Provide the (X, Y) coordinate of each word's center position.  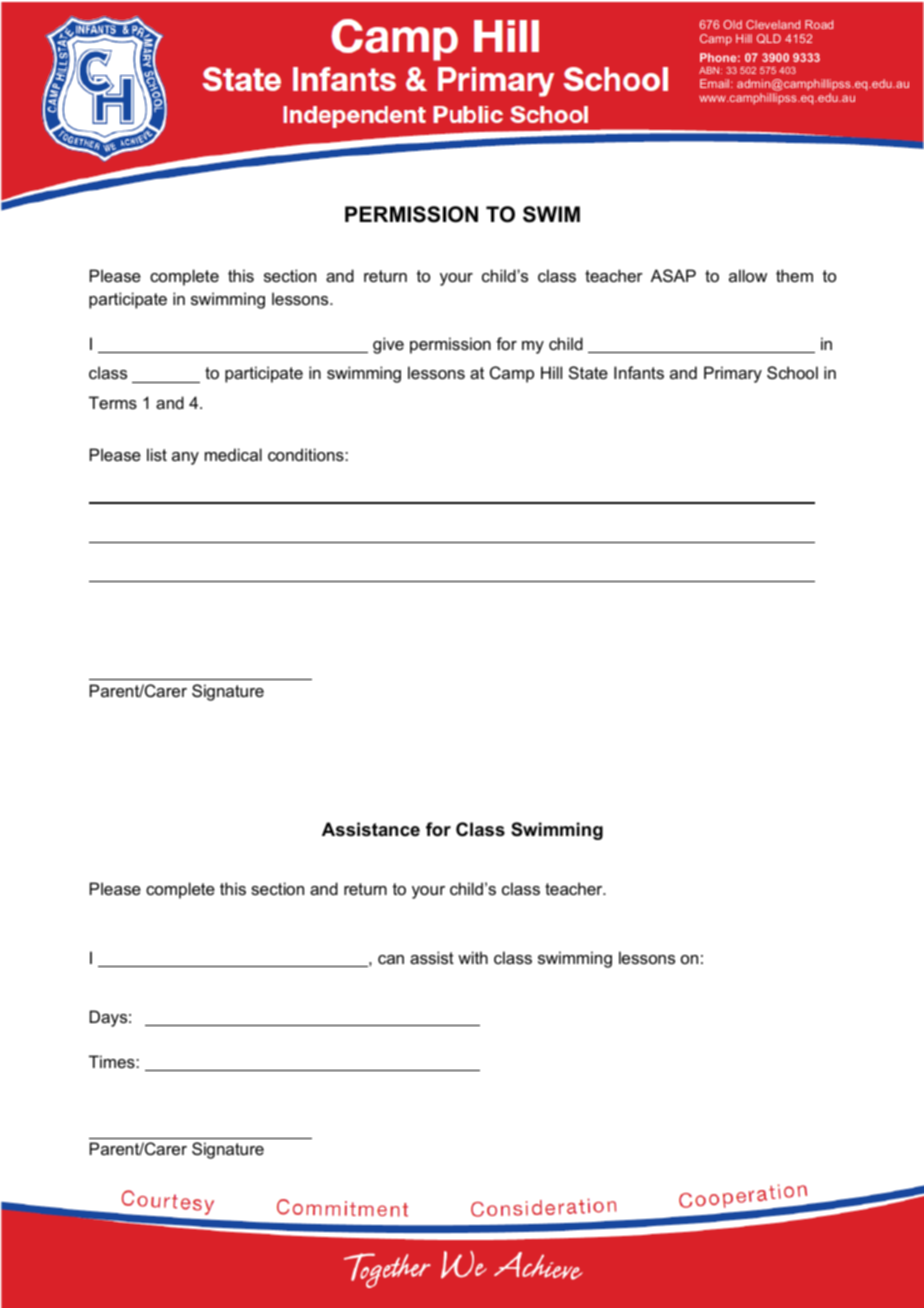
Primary (733, 374)
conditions (307, 454)
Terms (113, 402)
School (792, 372)
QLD (769, 39)
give (388, 345)
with (473, 957)
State (588, 372)
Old (732, 24)
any (185, 458)
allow (748, 275)
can (391, 959)
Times (113, 1061)
